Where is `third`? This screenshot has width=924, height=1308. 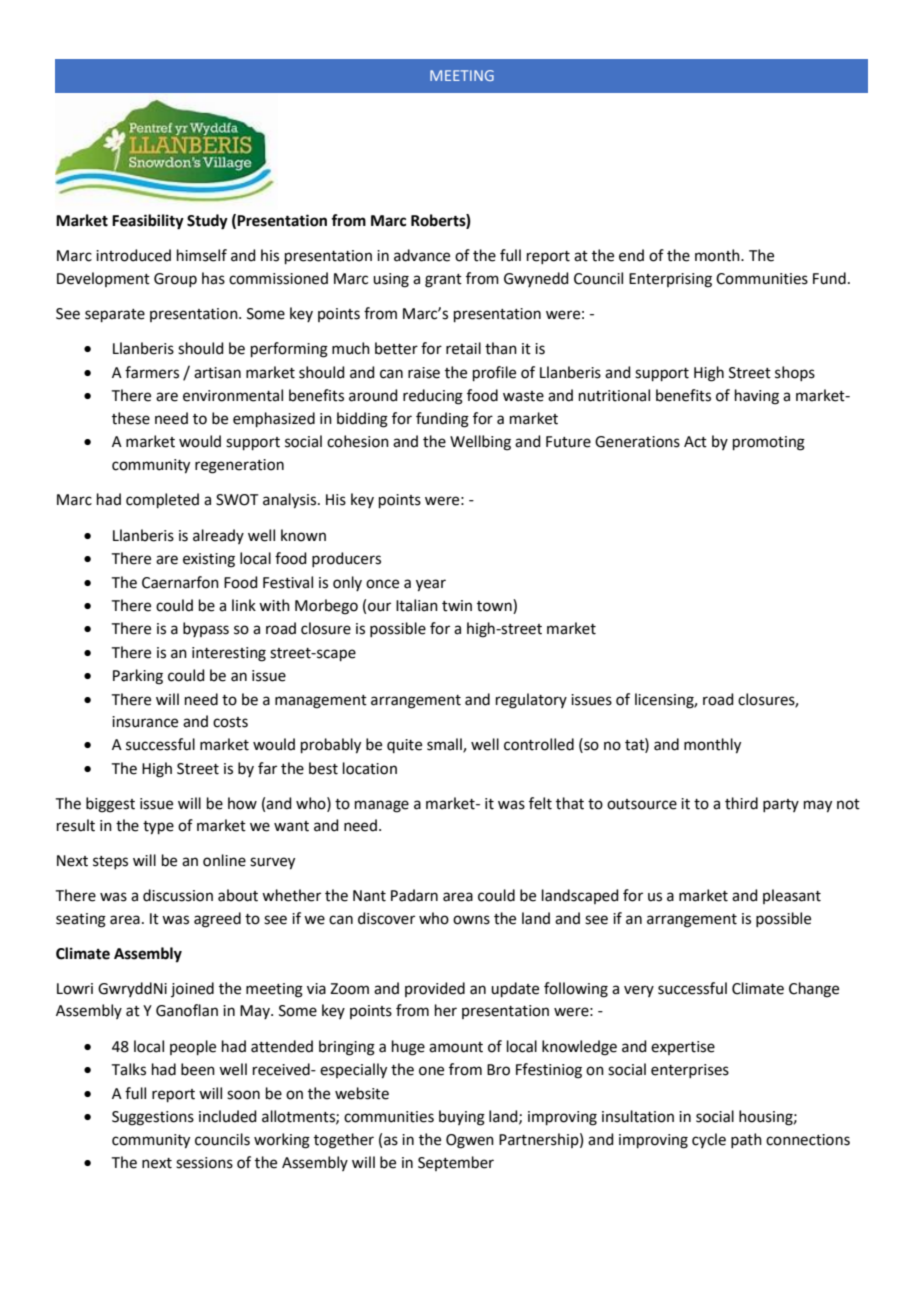 third is located at coordinates (741, 803).
